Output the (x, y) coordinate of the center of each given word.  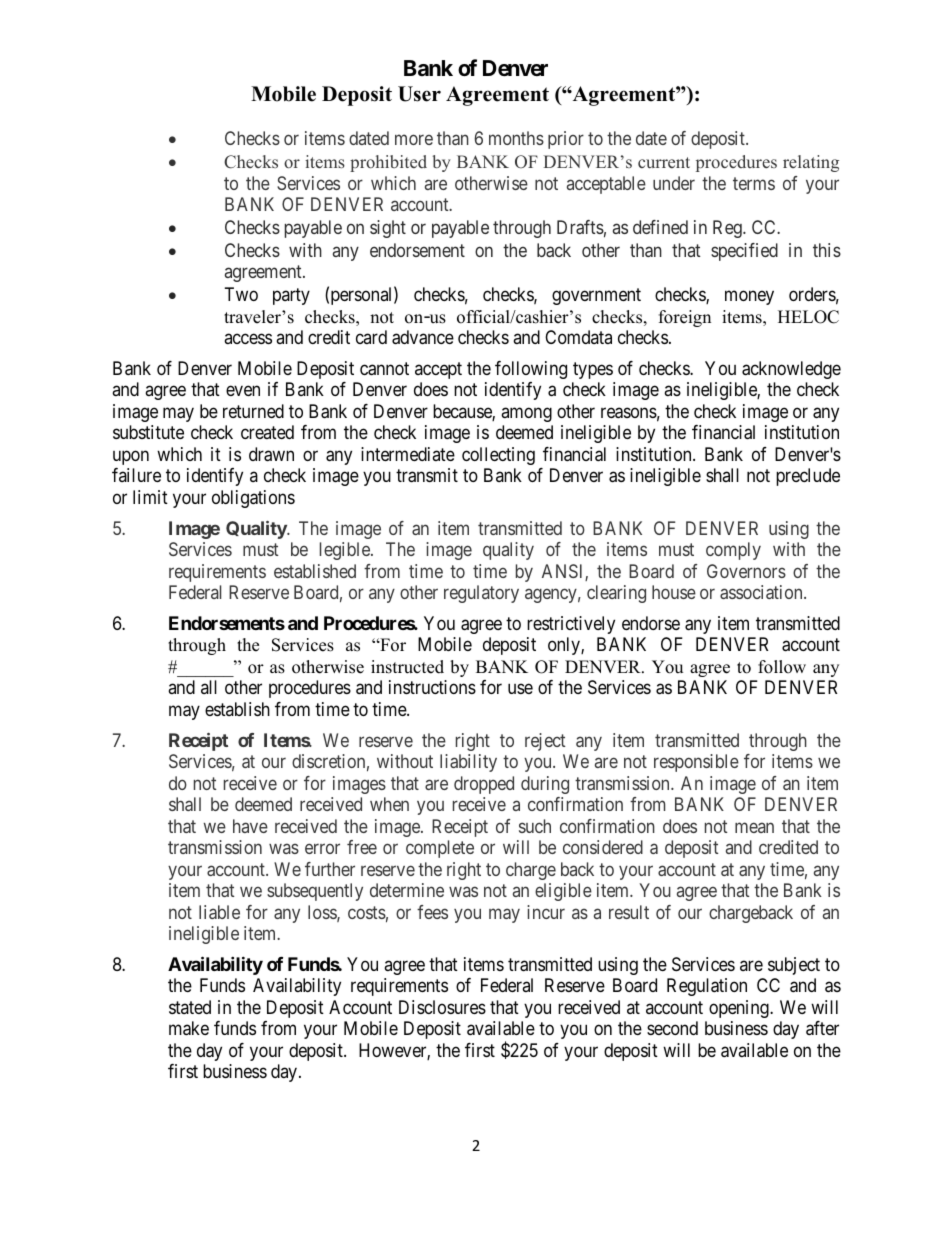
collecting (498, 456)
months (516, 138)
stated (190, 1007)
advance (423, 337)
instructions (432, 687)
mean (754, 827)
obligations (253, 499)
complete (440, 849)
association (762, 592)
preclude (808, 477)
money (749, 297)
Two (241, 294)
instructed (407, 667)
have (250, 826)
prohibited (388, 163)
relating (811, 163)
